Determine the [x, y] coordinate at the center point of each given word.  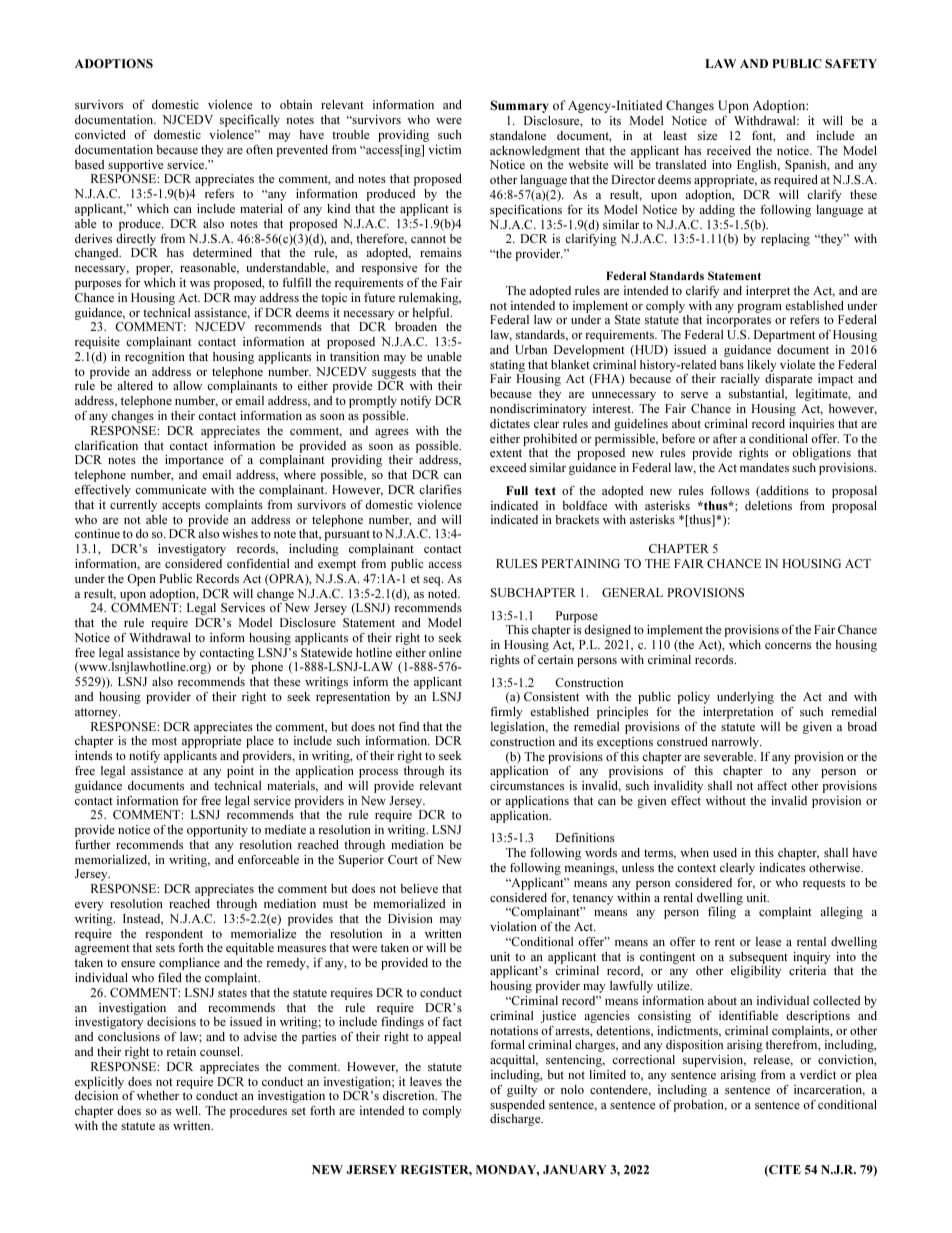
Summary [519, 106]
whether [158, 1095]
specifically [250, 121]
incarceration [829, 1090]
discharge [516, 1120]
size [707, 135]
